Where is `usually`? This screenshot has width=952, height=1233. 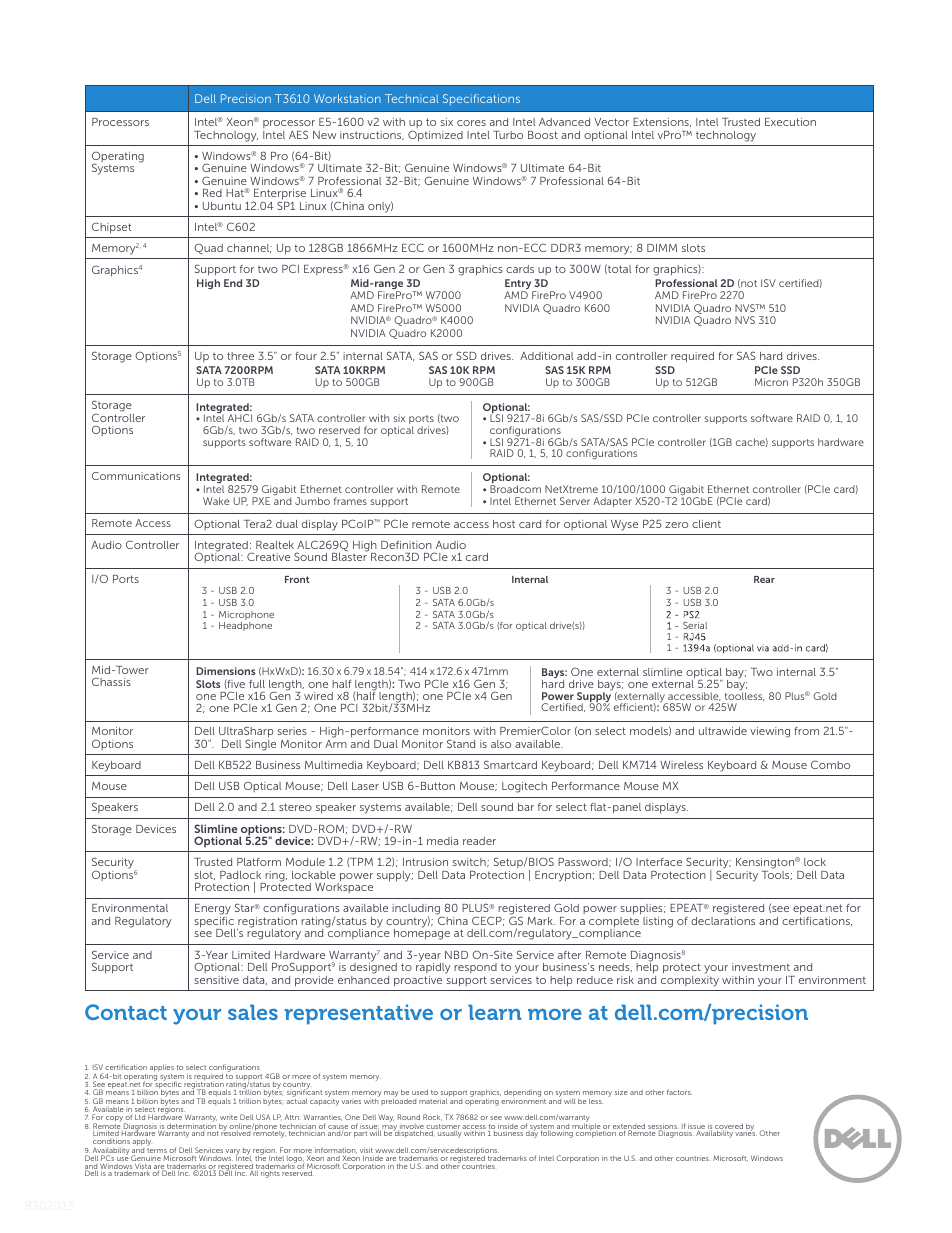
usually is located at coordinates (450, 1134).
